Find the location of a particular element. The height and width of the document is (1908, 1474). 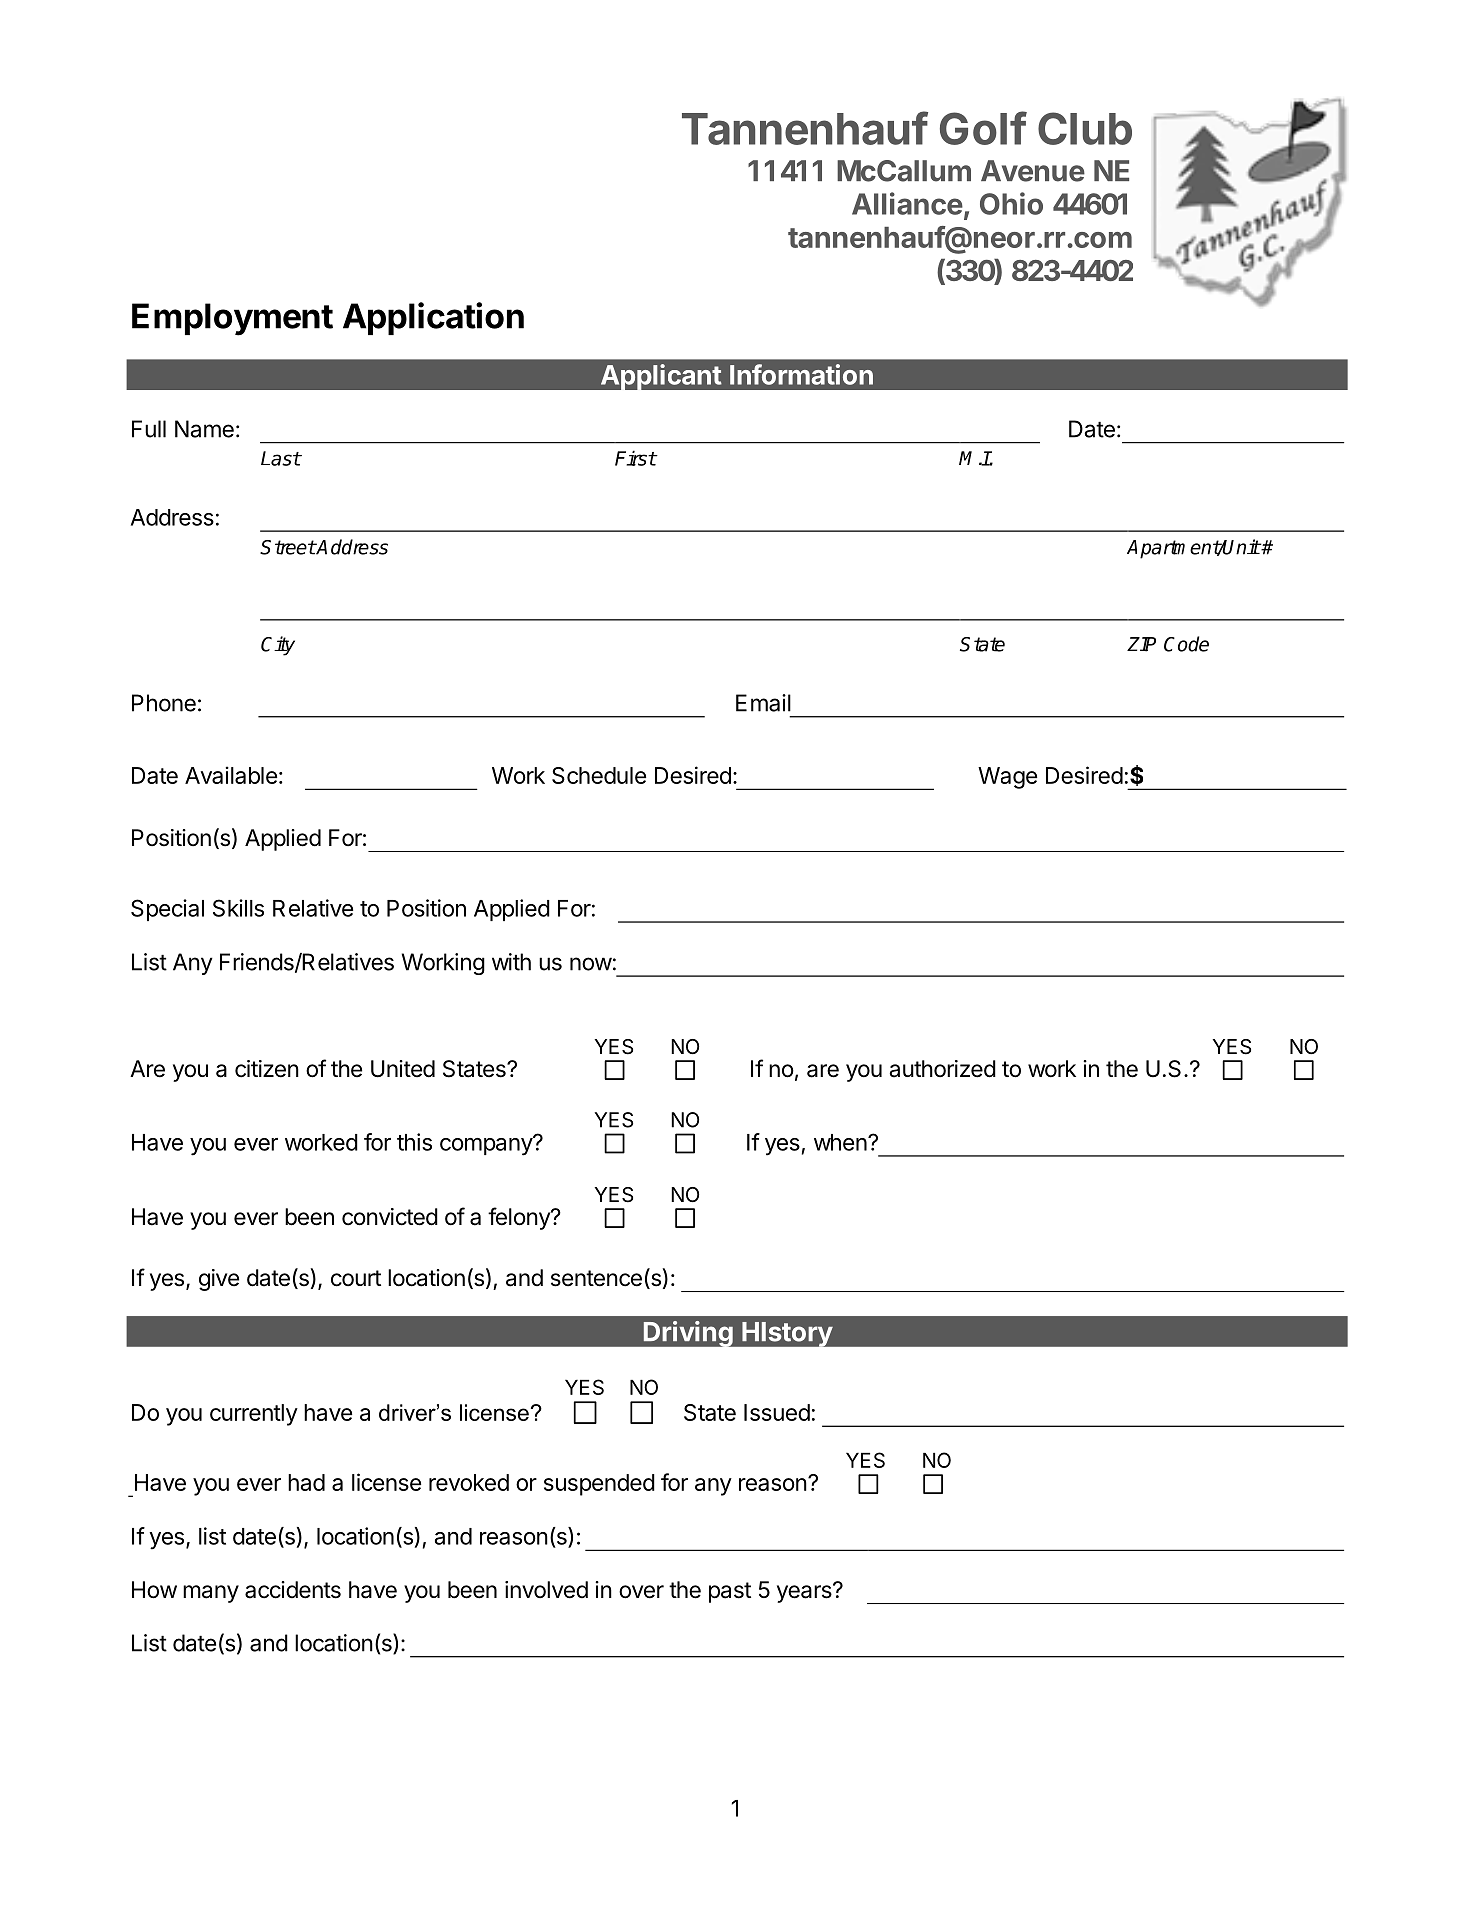

Alliance is located at coordinates (907, 203).
